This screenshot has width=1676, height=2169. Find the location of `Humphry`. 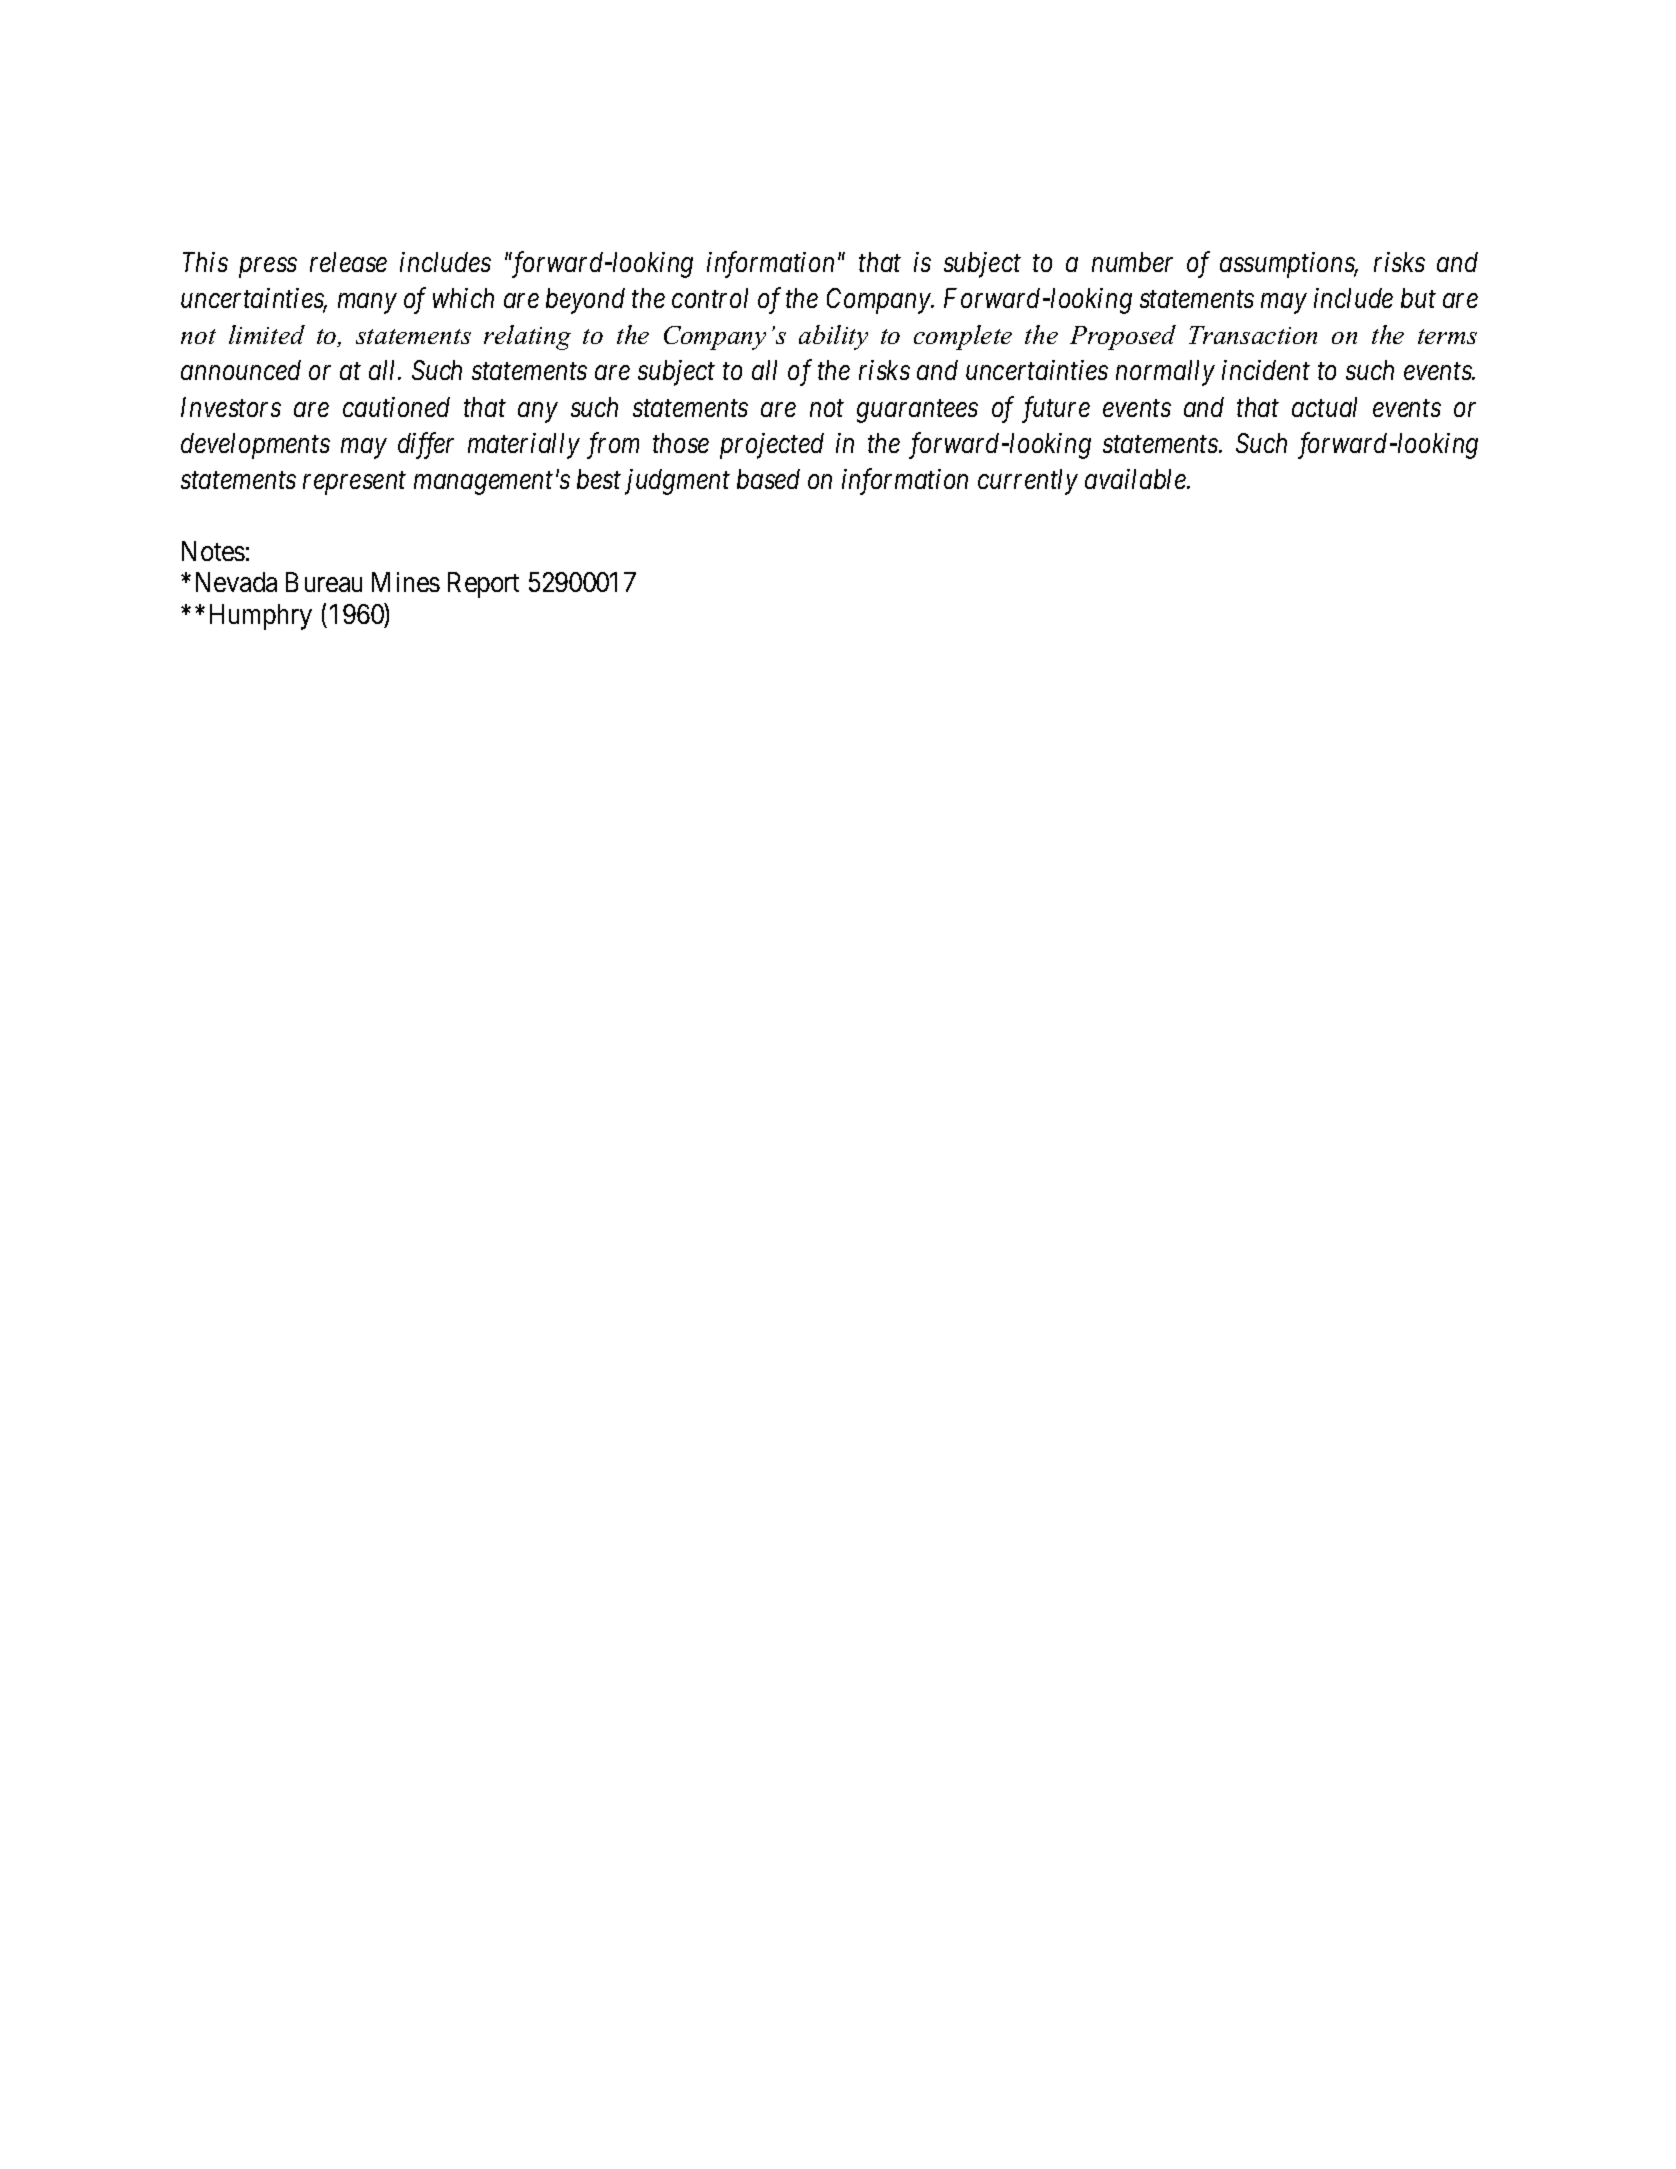

Humphry is located at coordinates (261, 617).
